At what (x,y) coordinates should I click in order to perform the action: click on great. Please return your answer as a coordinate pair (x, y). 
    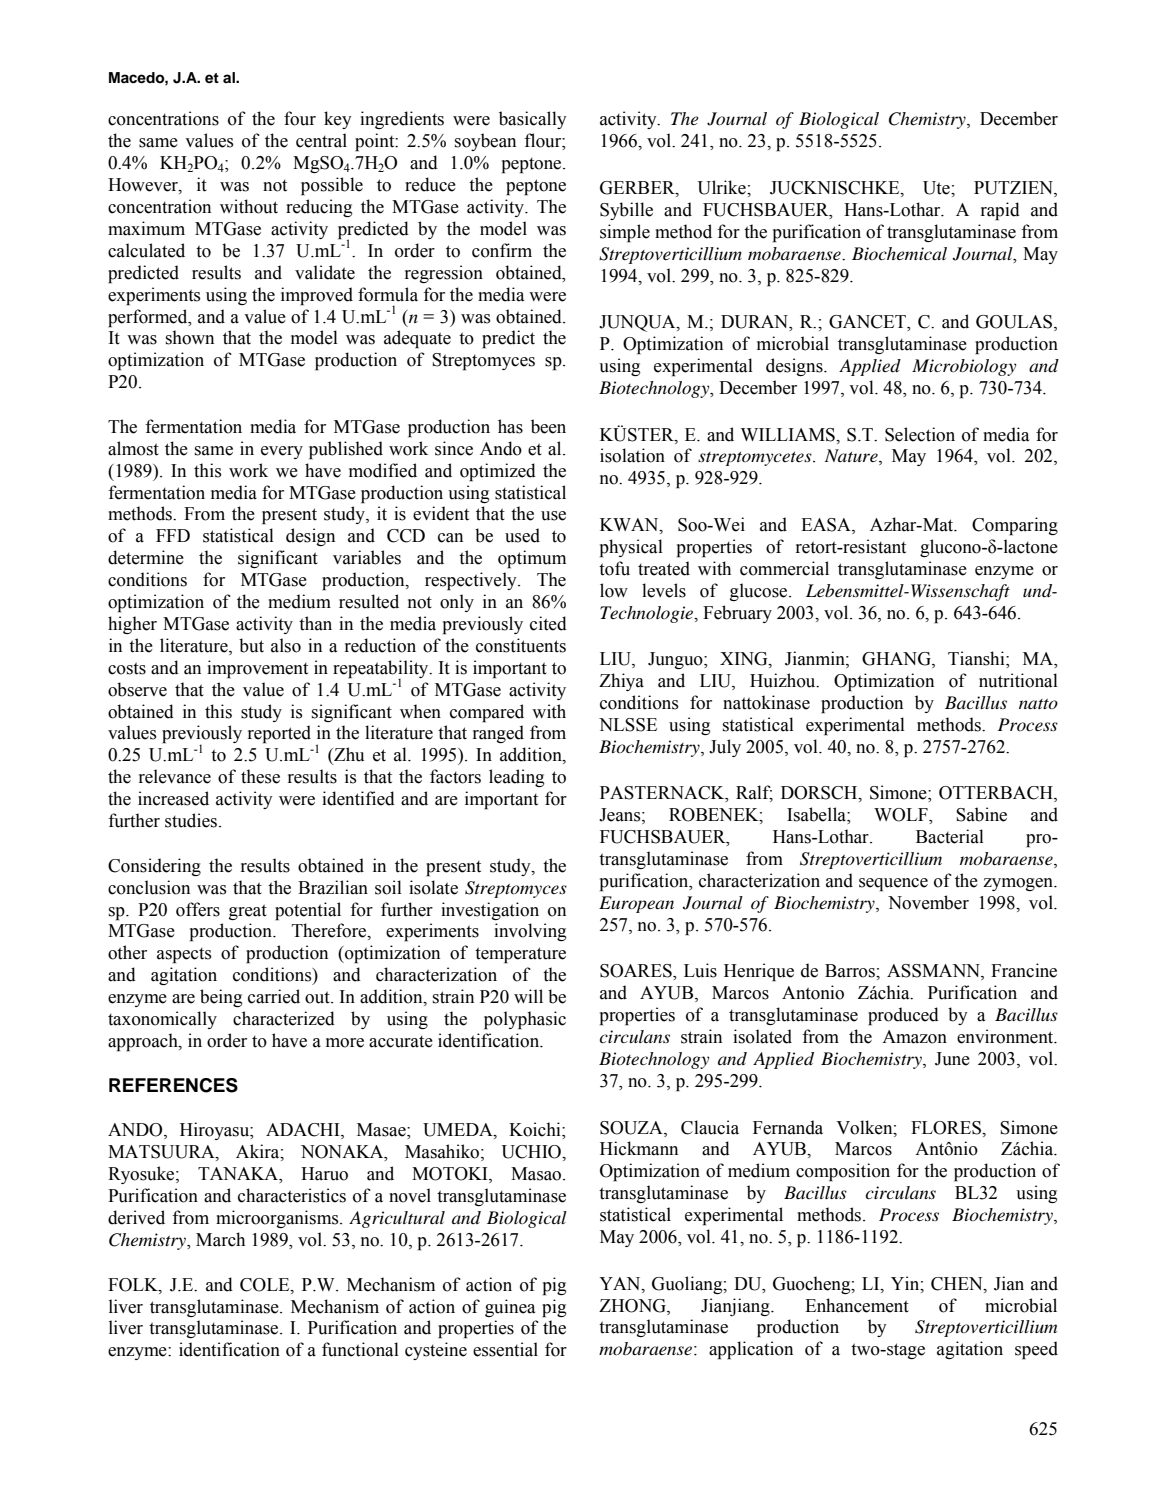
    Looking at the image, I should click on (248, 912).
